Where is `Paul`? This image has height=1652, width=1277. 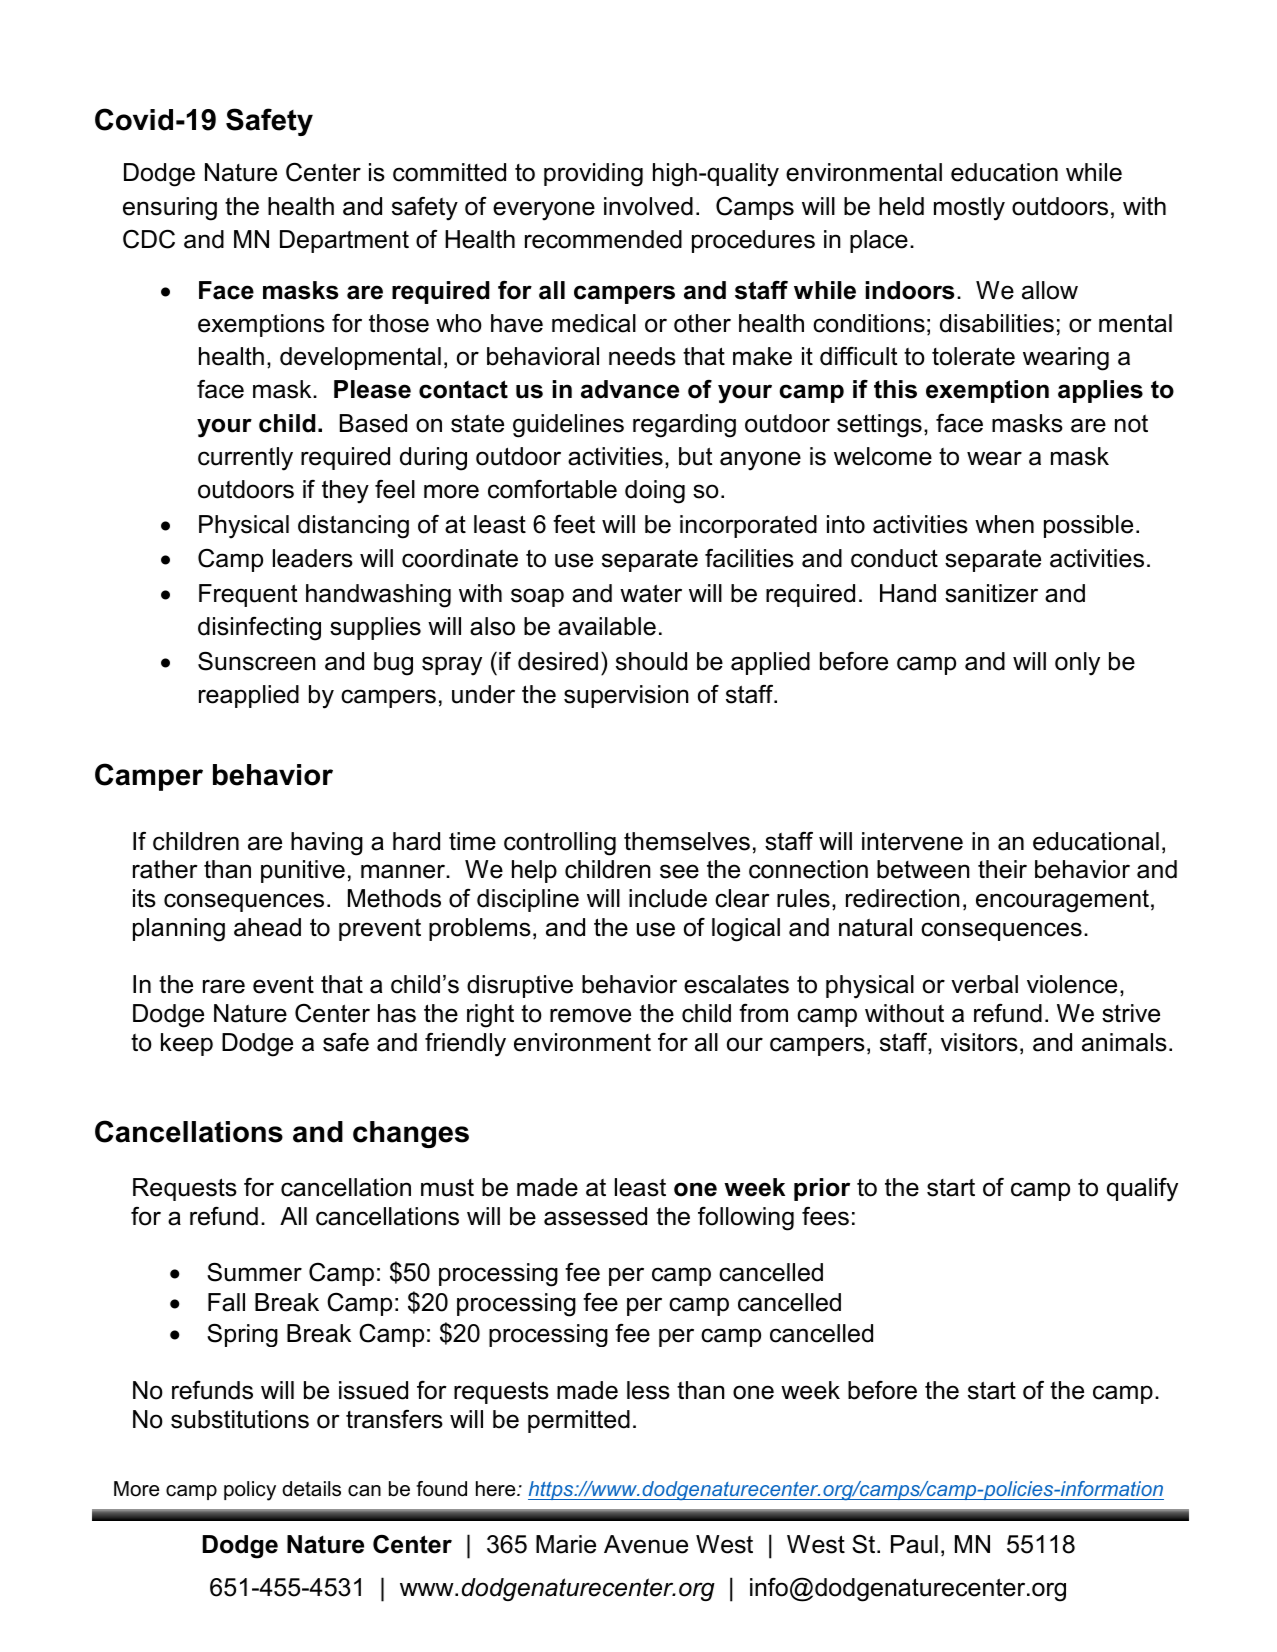
Paul is located at coordinates (914, 1544).
